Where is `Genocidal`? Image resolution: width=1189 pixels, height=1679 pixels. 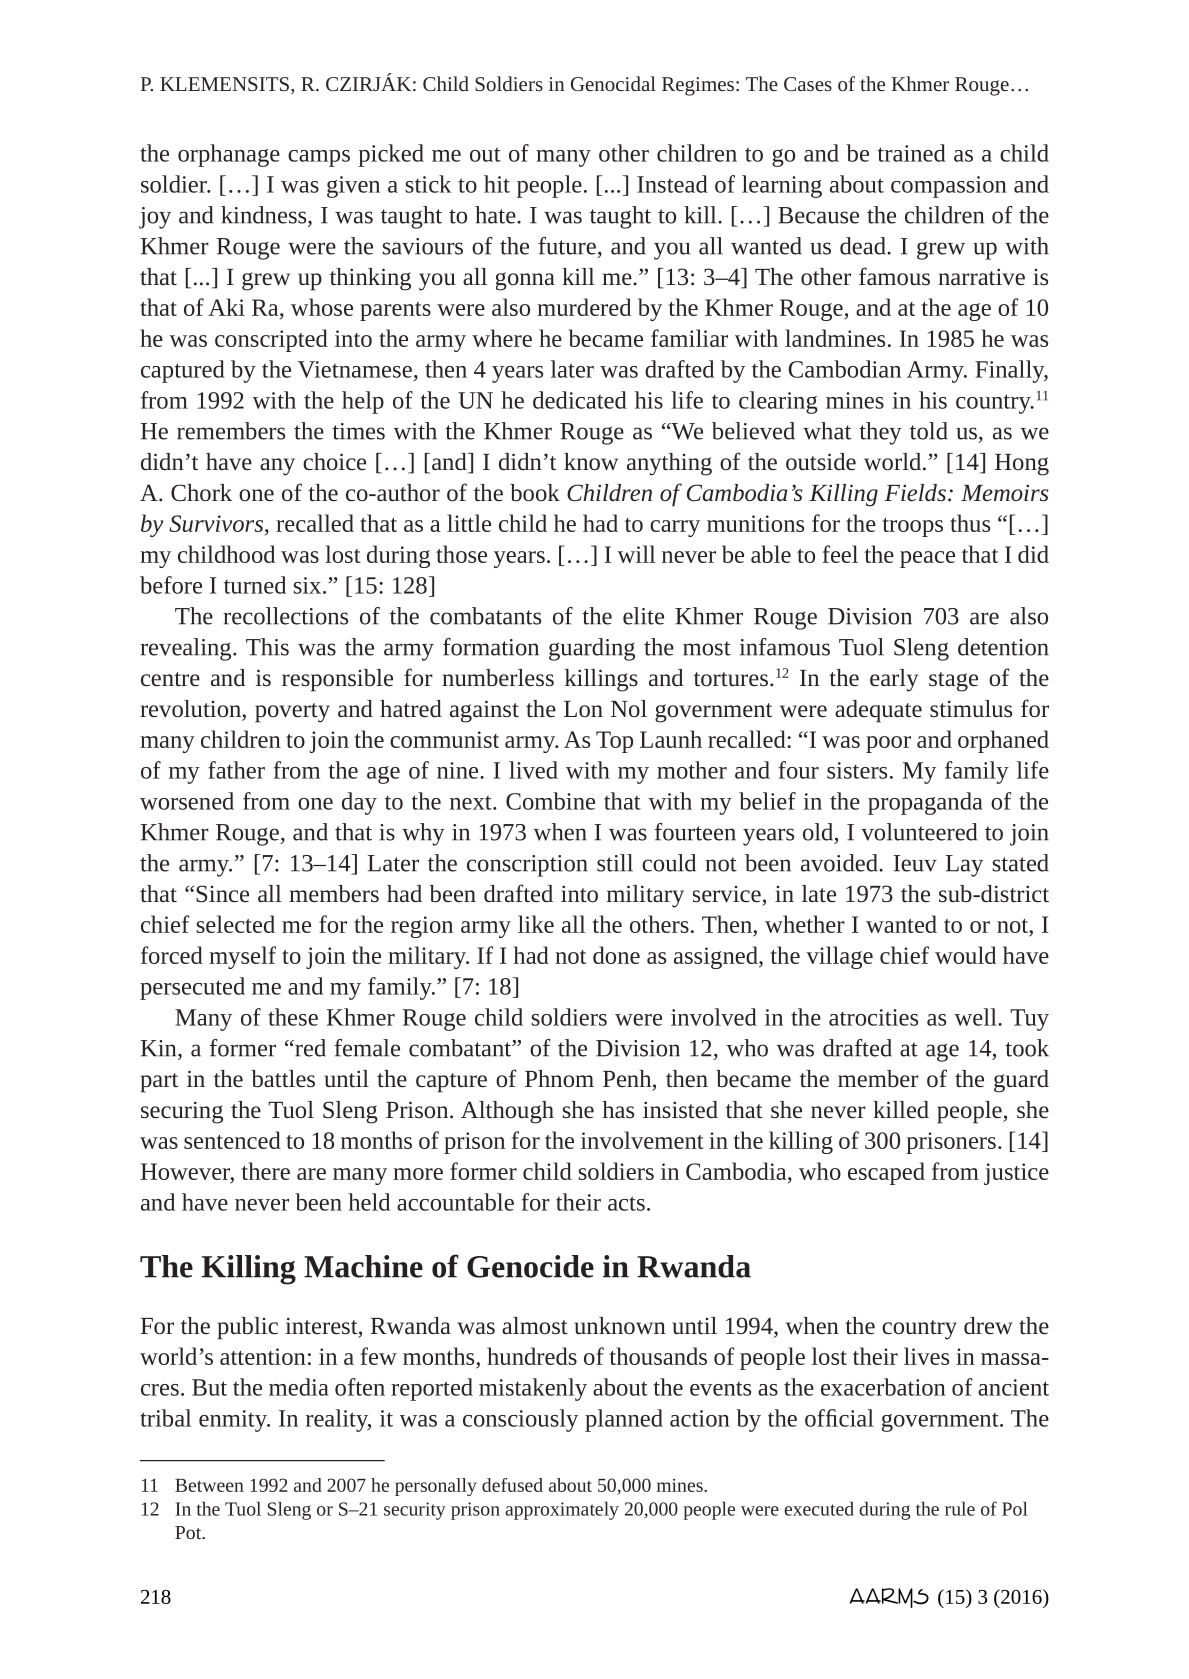 Genocidal is located at coordinates (613, 83).
